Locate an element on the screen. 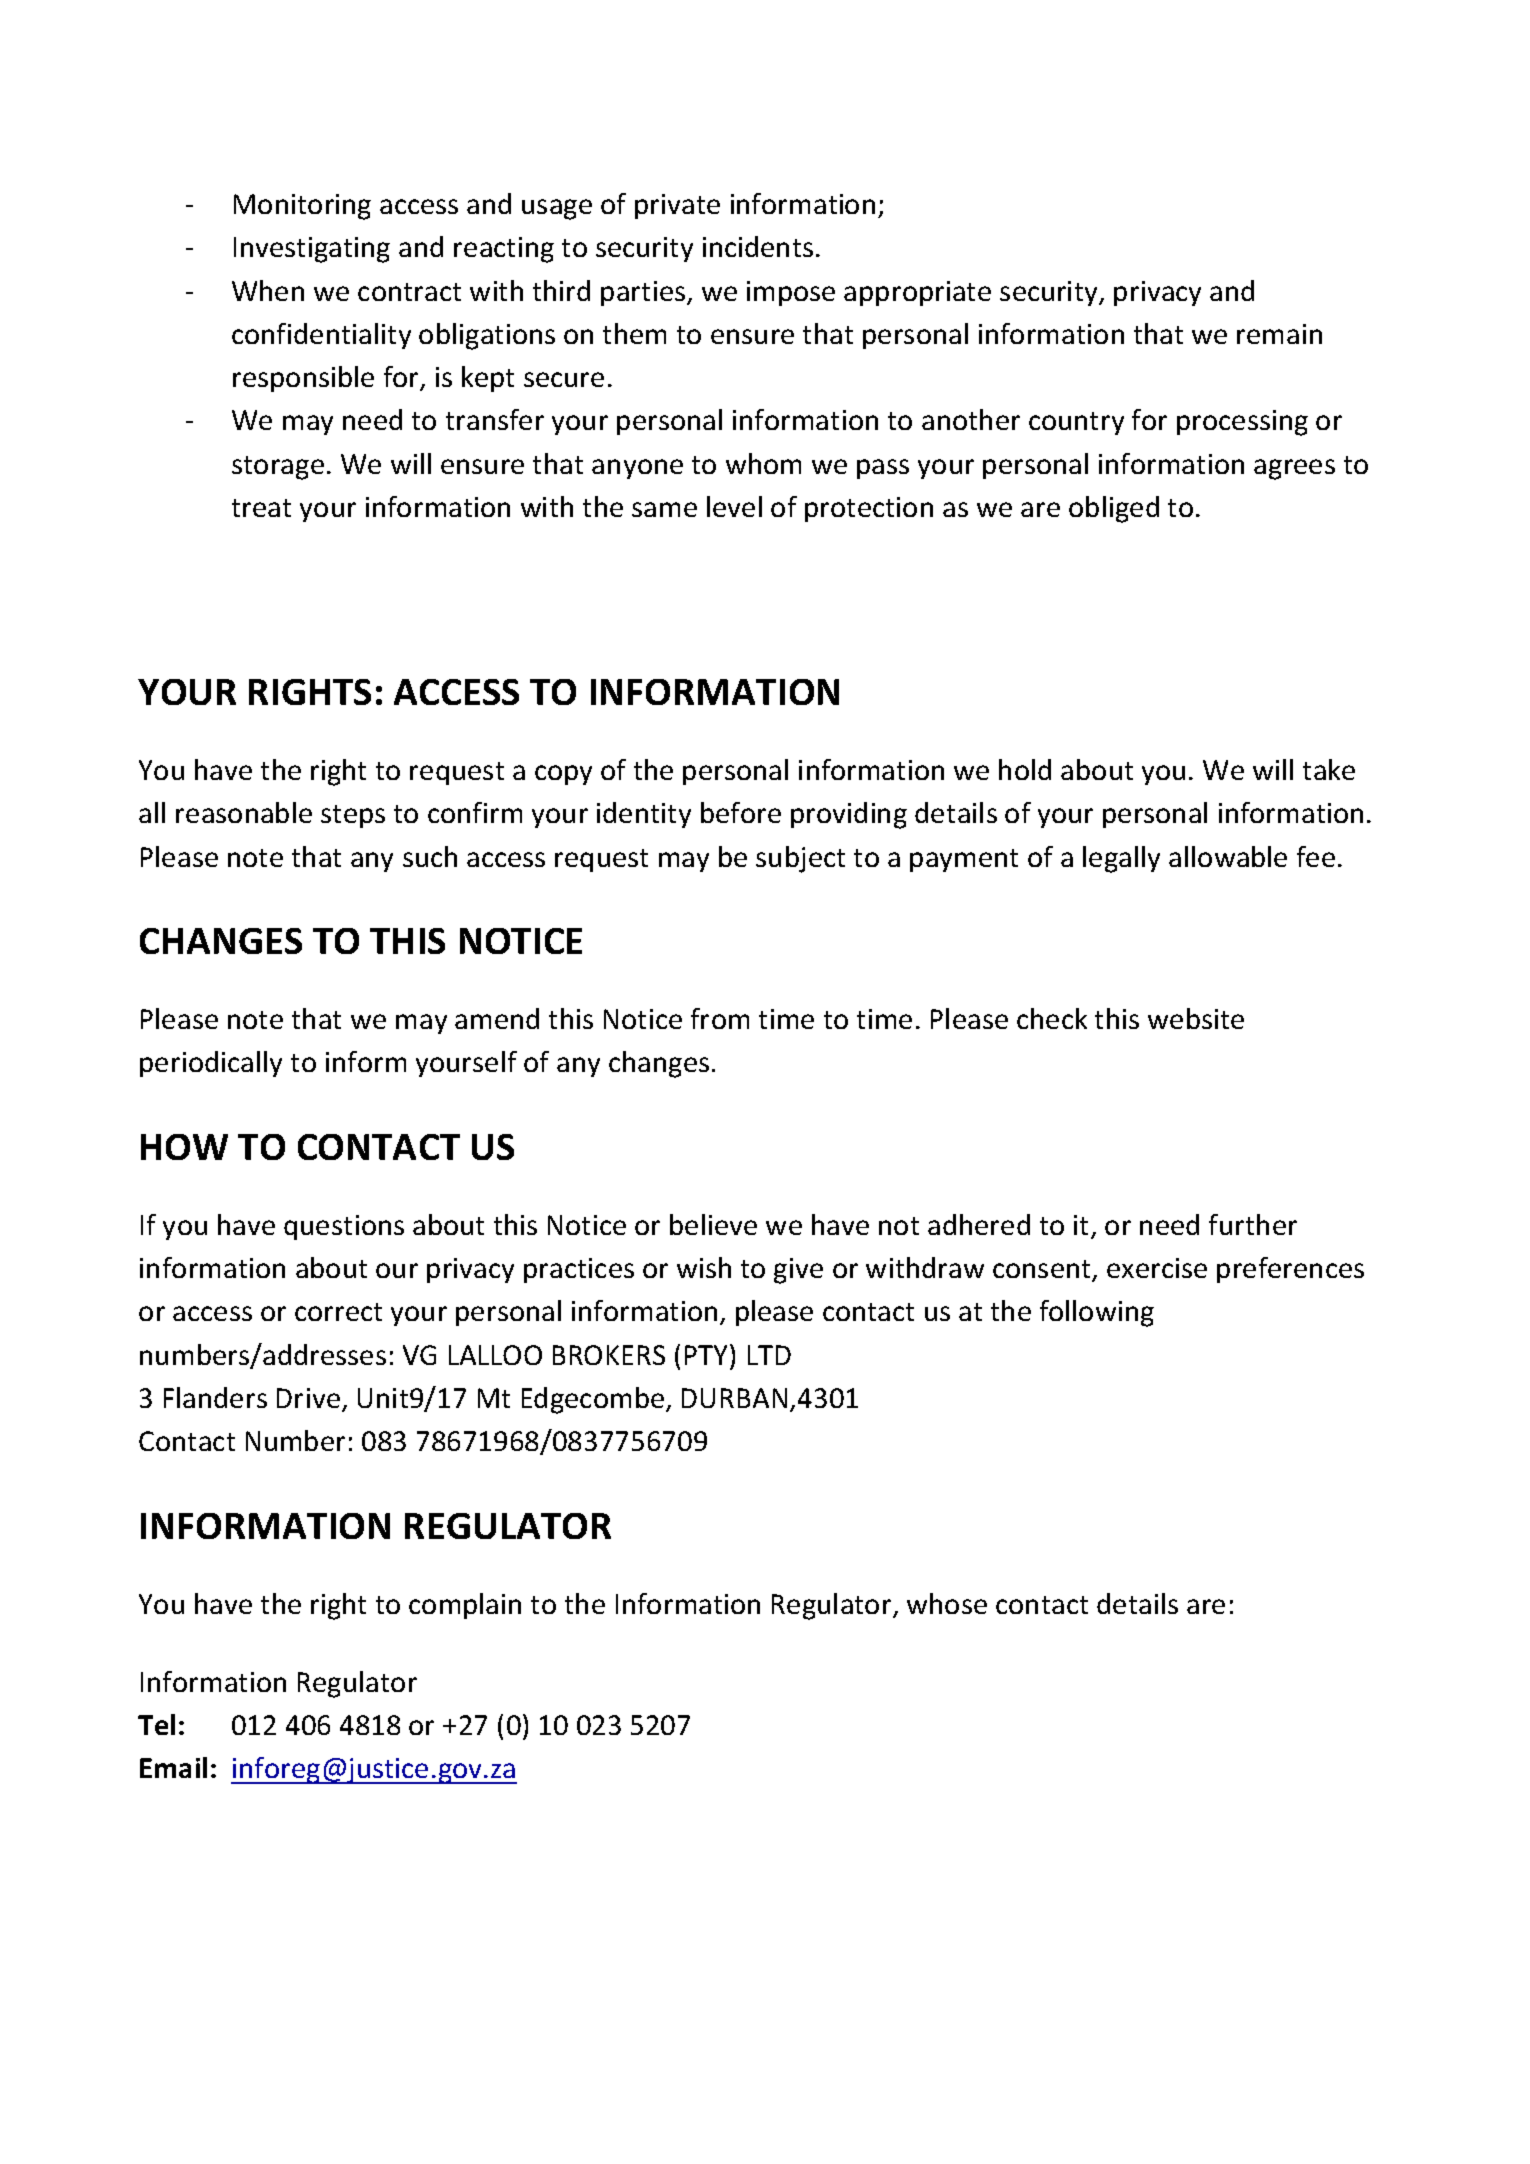 This screenshot has height=2164, width=1530. Investigating is located at coordinates (312, 250).
